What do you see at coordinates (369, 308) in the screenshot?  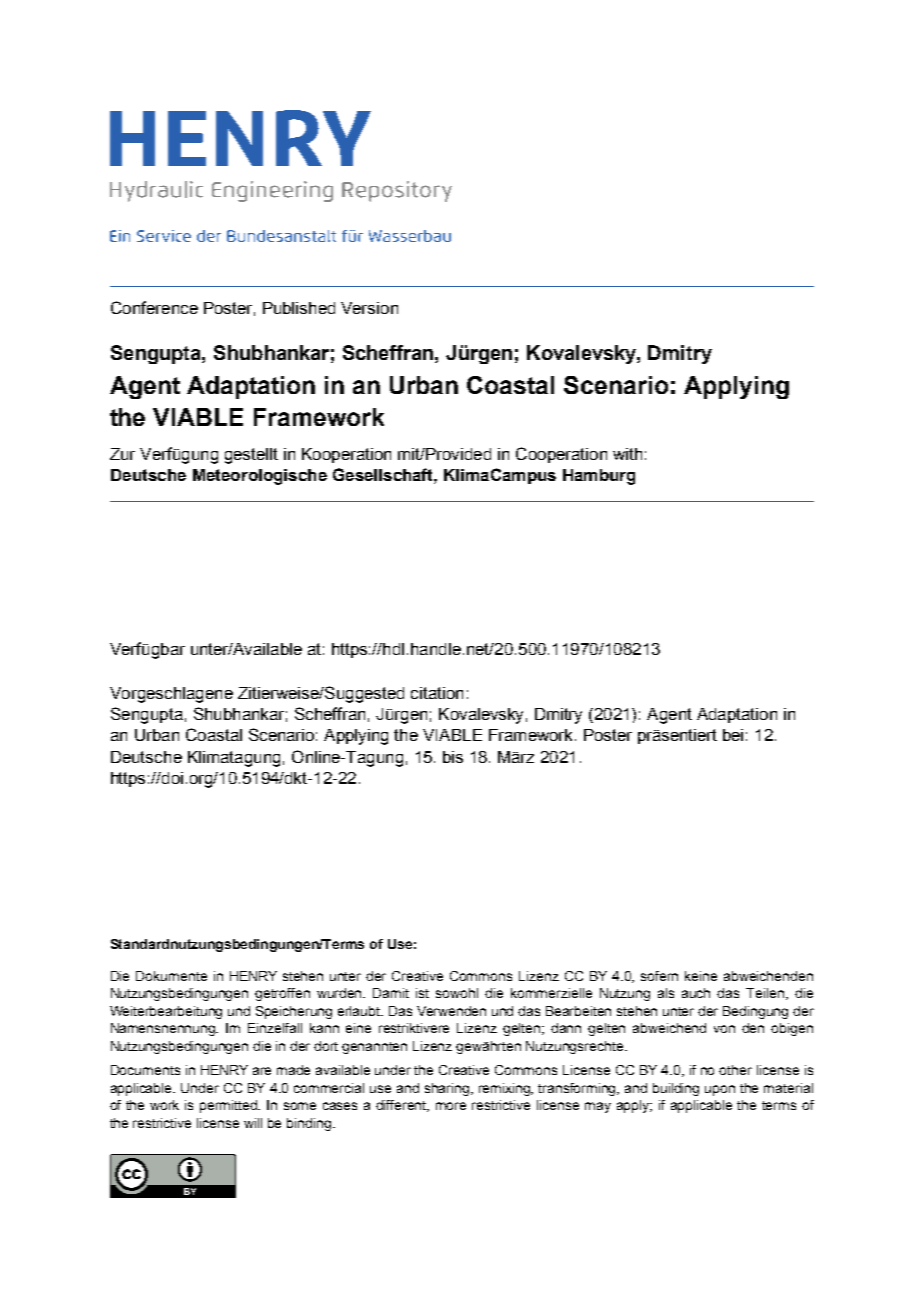 I see `Version` at bounding box center [369, 308].
